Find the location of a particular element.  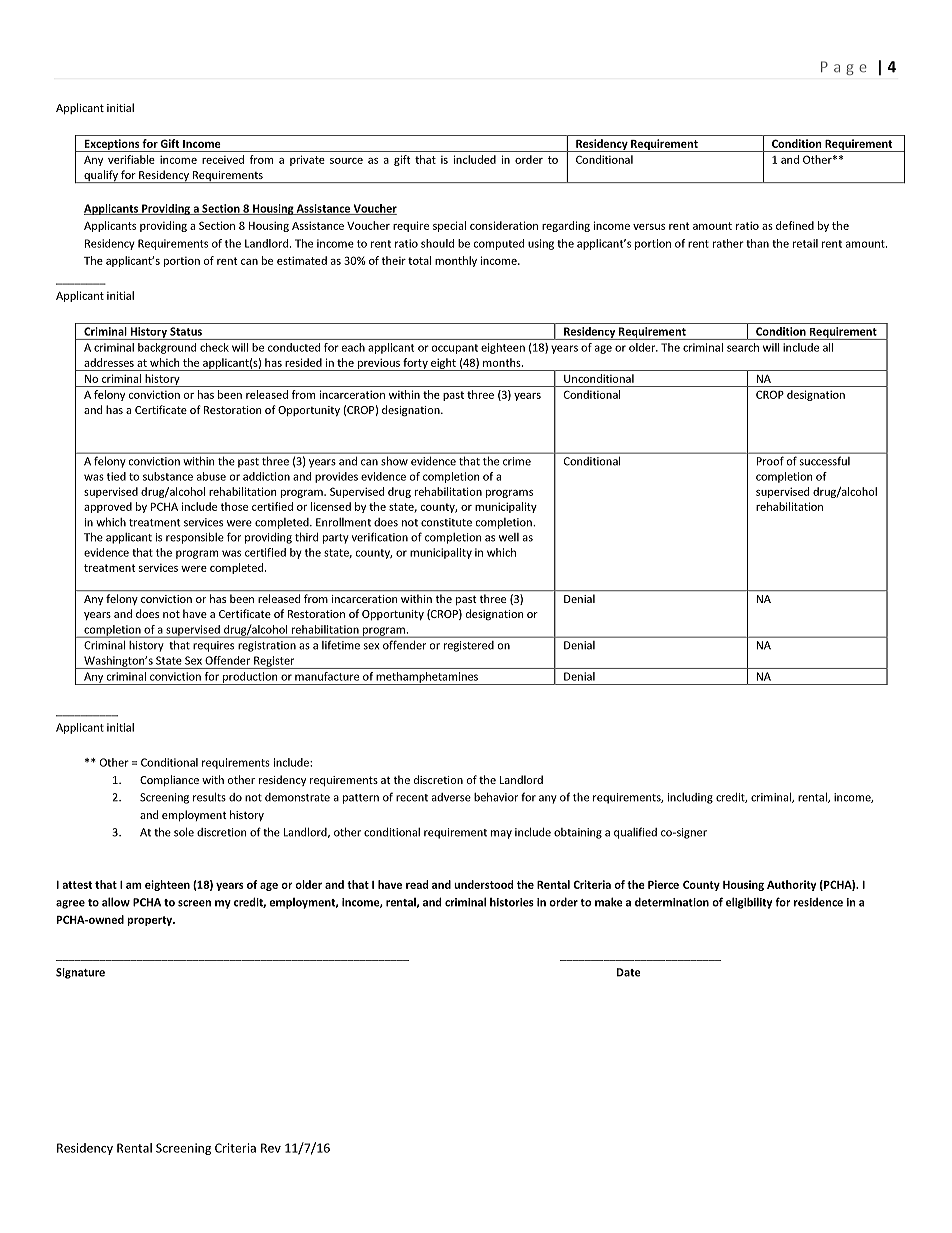

verifiable is located at coordinates (131, 159).
